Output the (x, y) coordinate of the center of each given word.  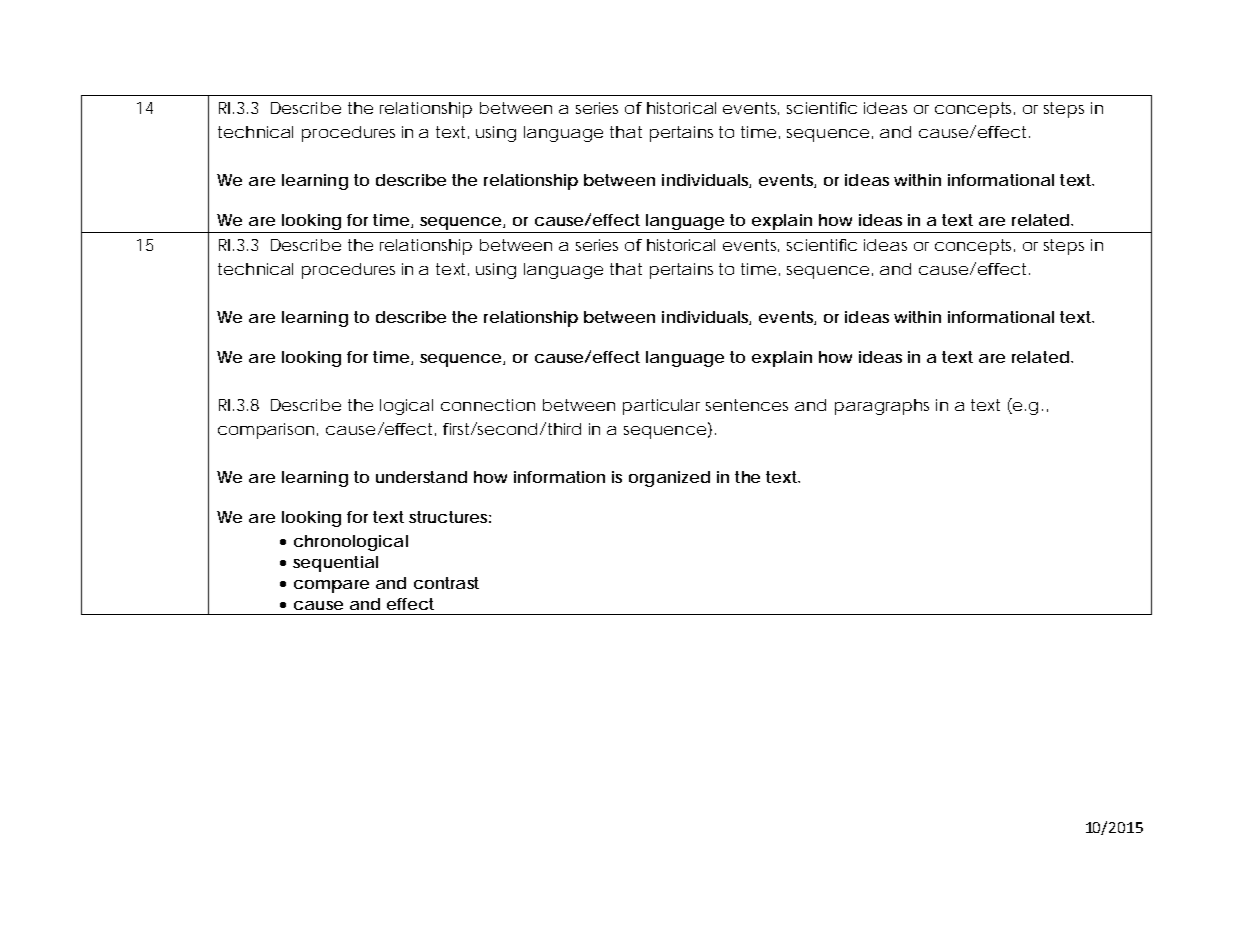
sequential (335, 564)
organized (669, 479)
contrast (446, 583)
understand (421, 477)
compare (331, 586)
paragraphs (882, 407)
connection (488, 405)
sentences (747, 405)
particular (661, 407)
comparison (266, 431)
